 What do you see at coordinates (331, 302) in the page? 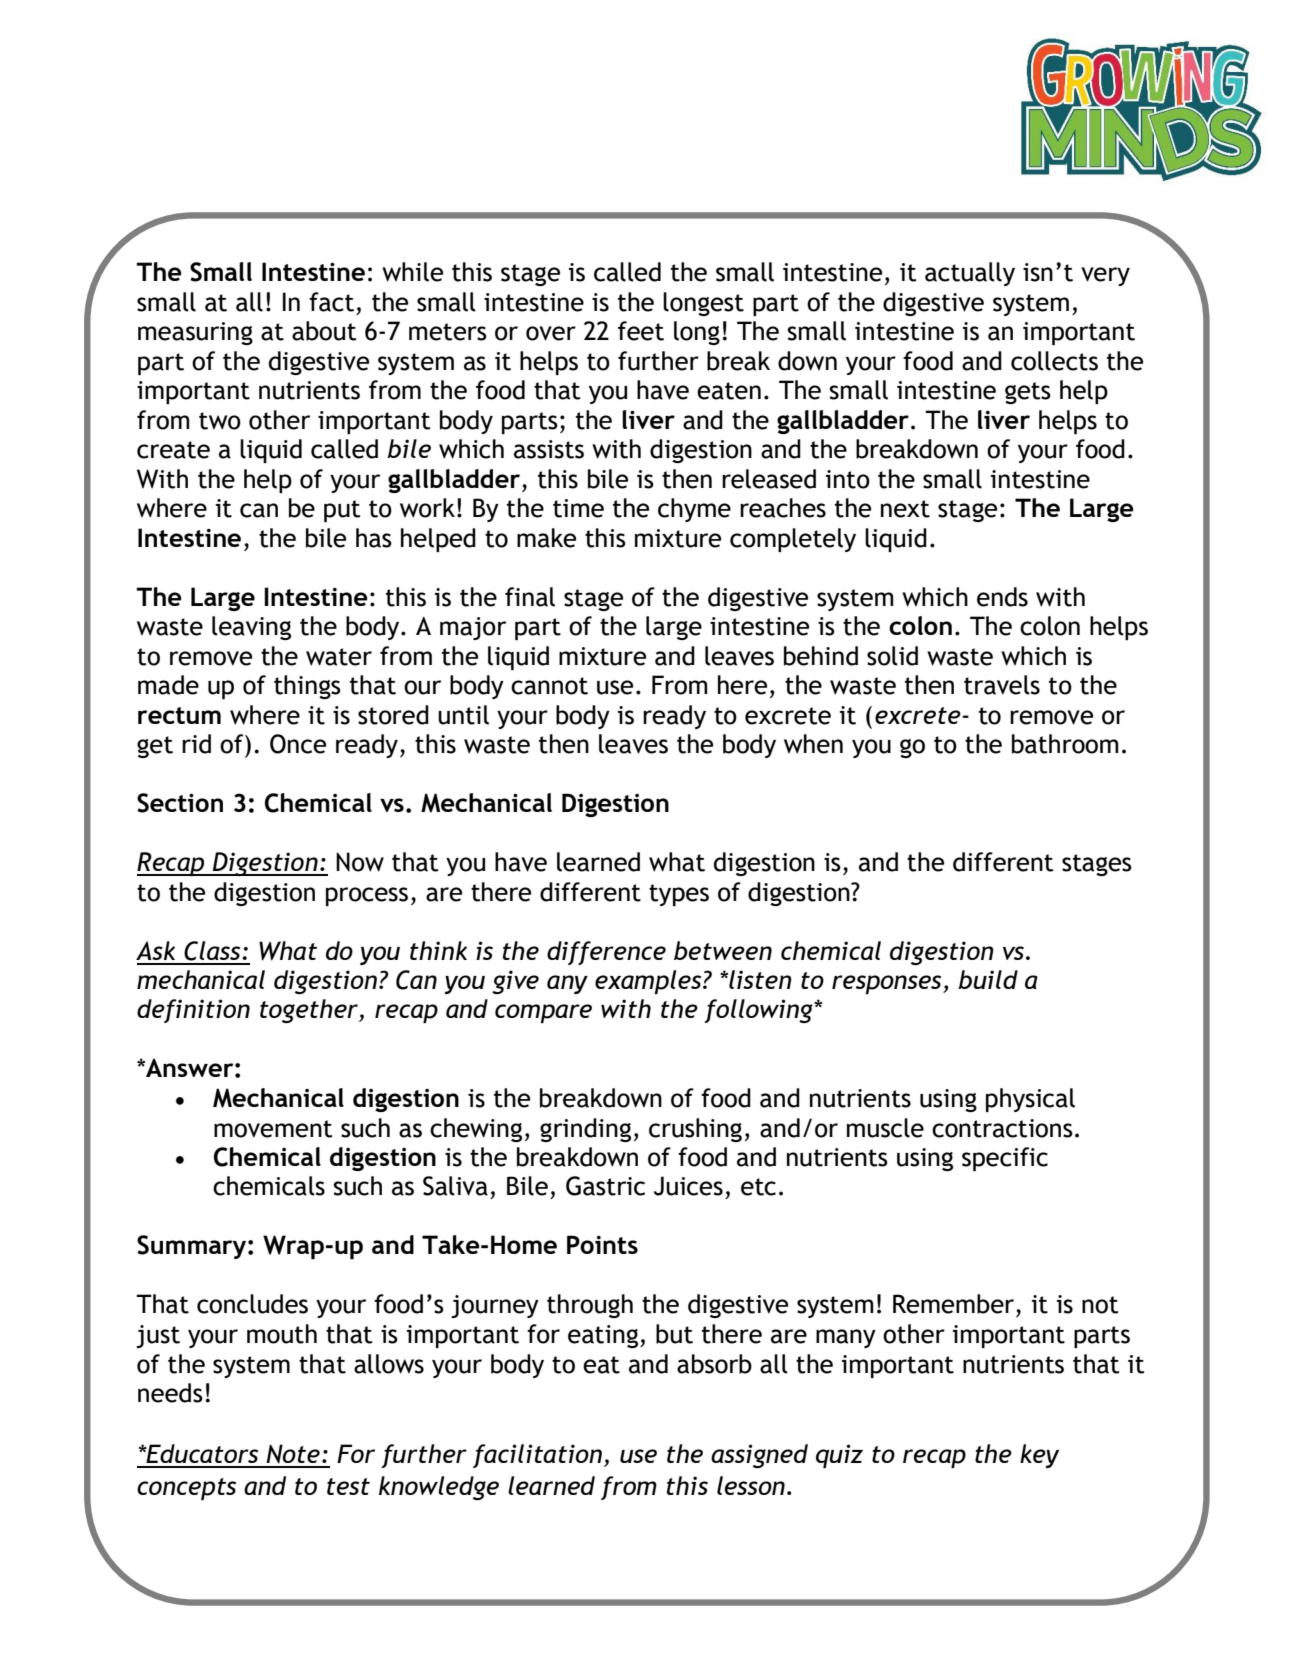
I see `fact` at bounding box center [331, 302].
